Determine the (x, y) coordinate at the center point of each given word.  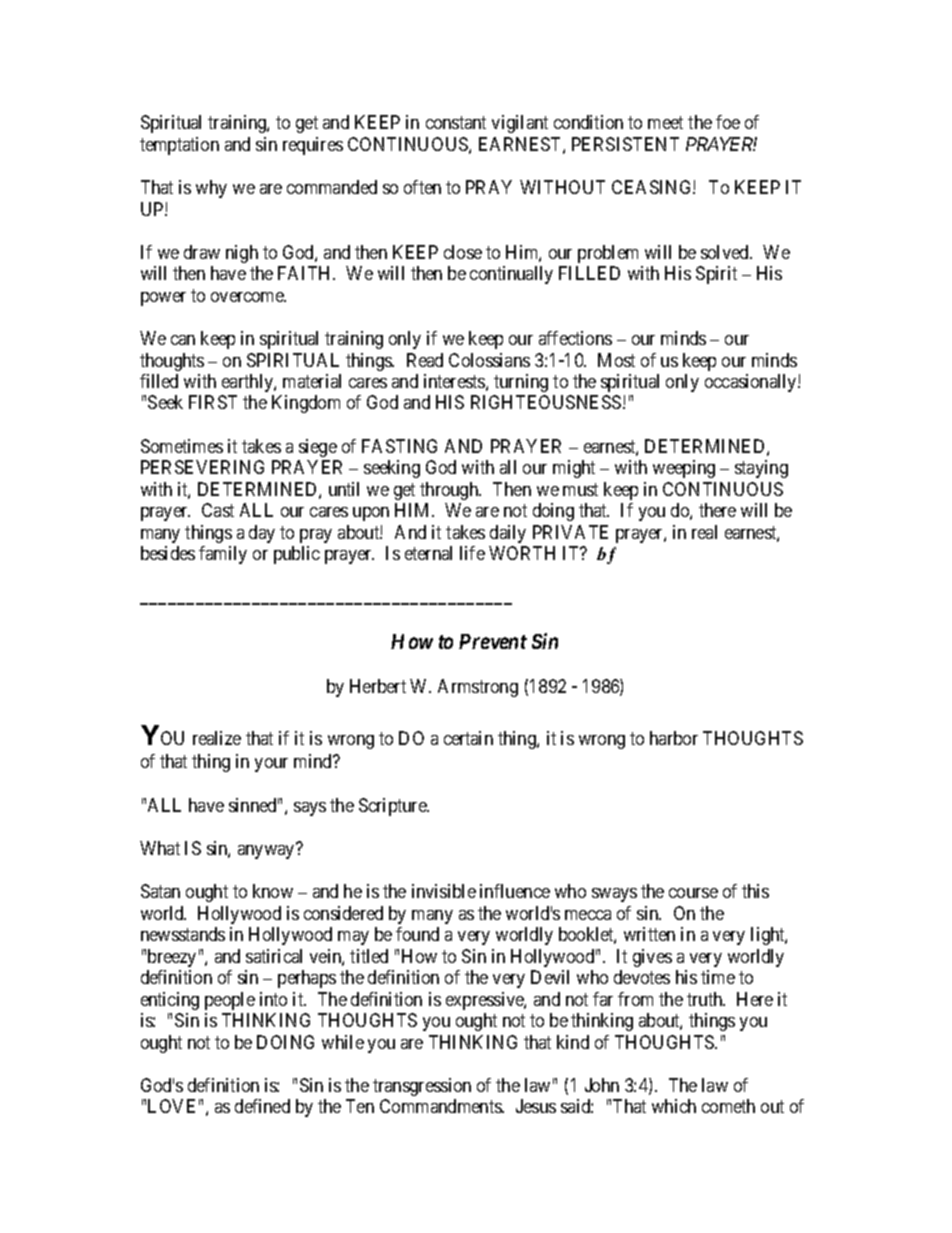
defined (262, 1106)
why (211, 189)
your (271, 765)
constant (456, 122)
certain (468, 738)
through (450, 491)
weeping (684, 469)
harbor (674, 738)
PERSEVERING (202, 467)
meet (665, 122)
